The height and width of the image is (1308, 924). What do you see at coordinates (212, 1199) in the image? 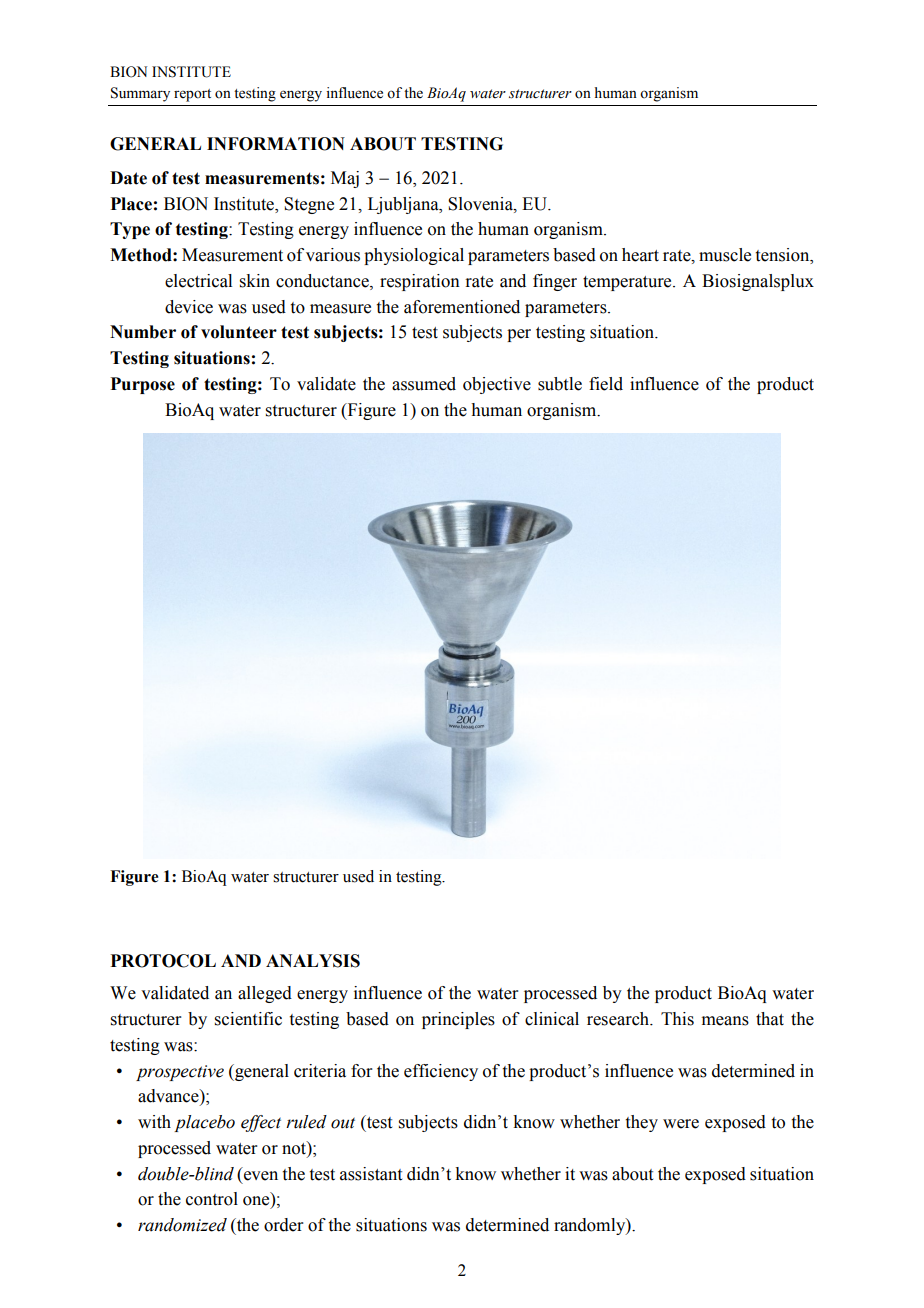
I see `control` at bounding box center [212, 1199].
